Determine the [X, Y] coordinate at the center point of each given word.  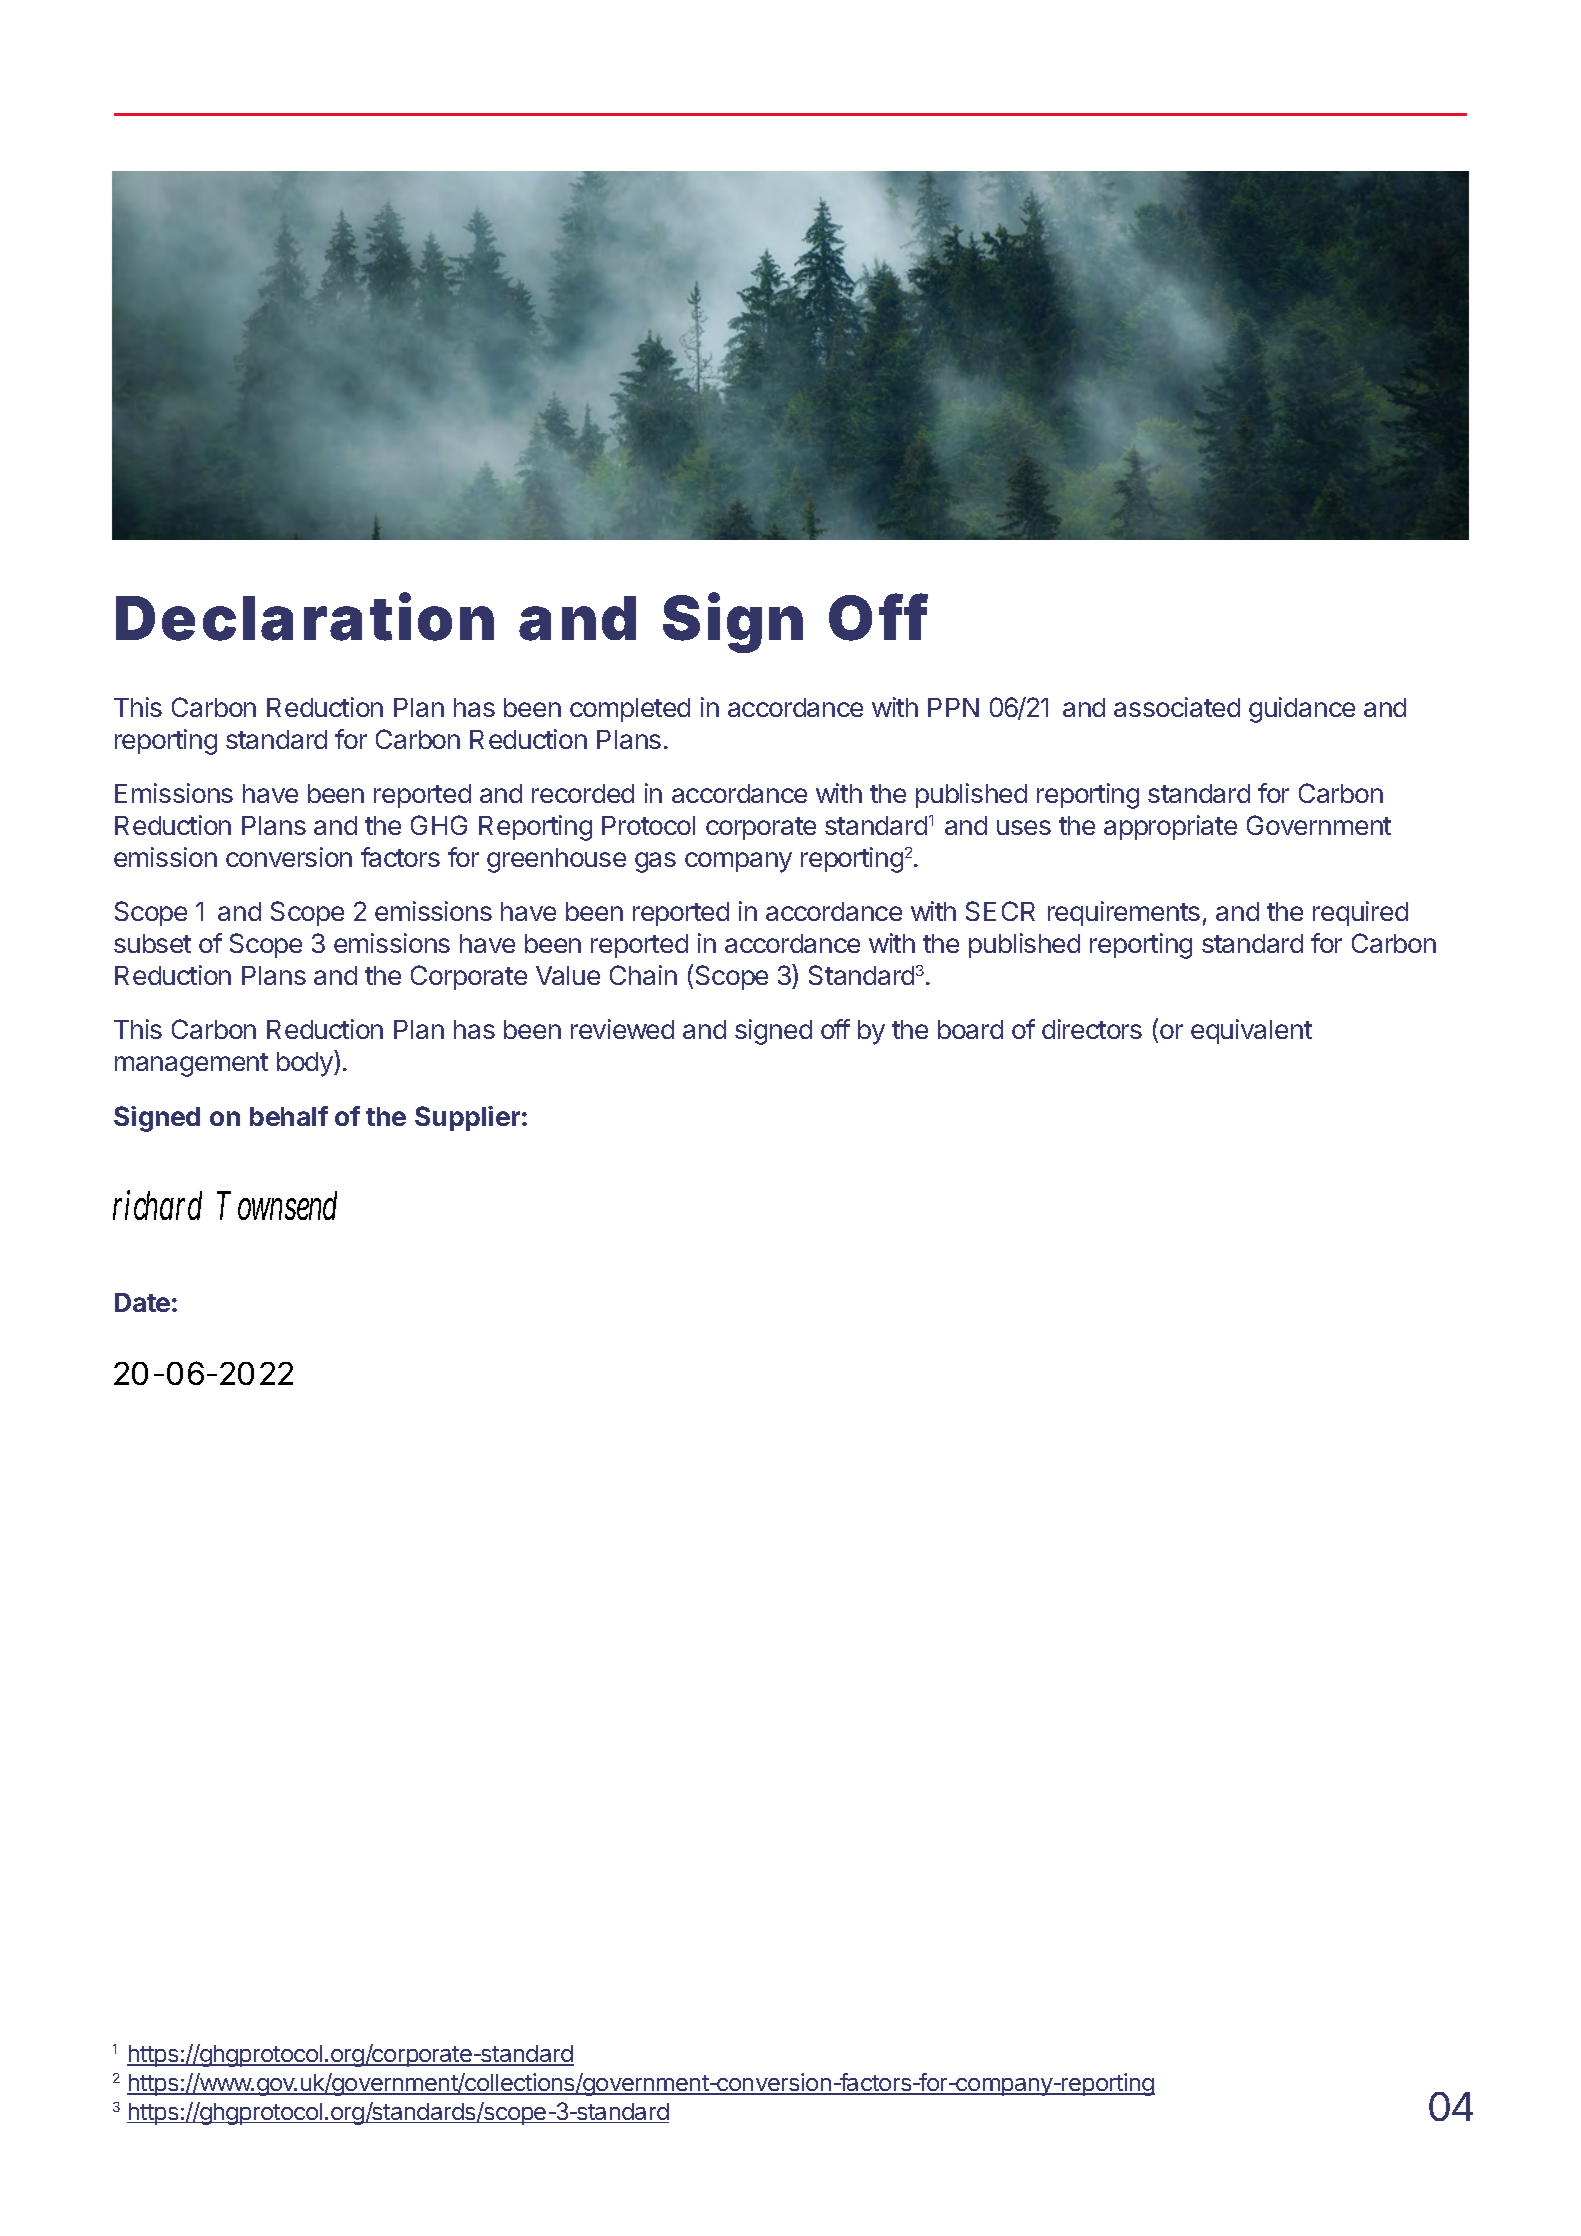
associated [1177, 707]
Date [142, 1302]
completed [630, 710]
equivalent [1251, 1031]
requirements [1124, 913]
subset [152, 943]
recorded [583, 793]
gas [655, 862]
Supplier [467, 1118]
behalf [289, 1116]
